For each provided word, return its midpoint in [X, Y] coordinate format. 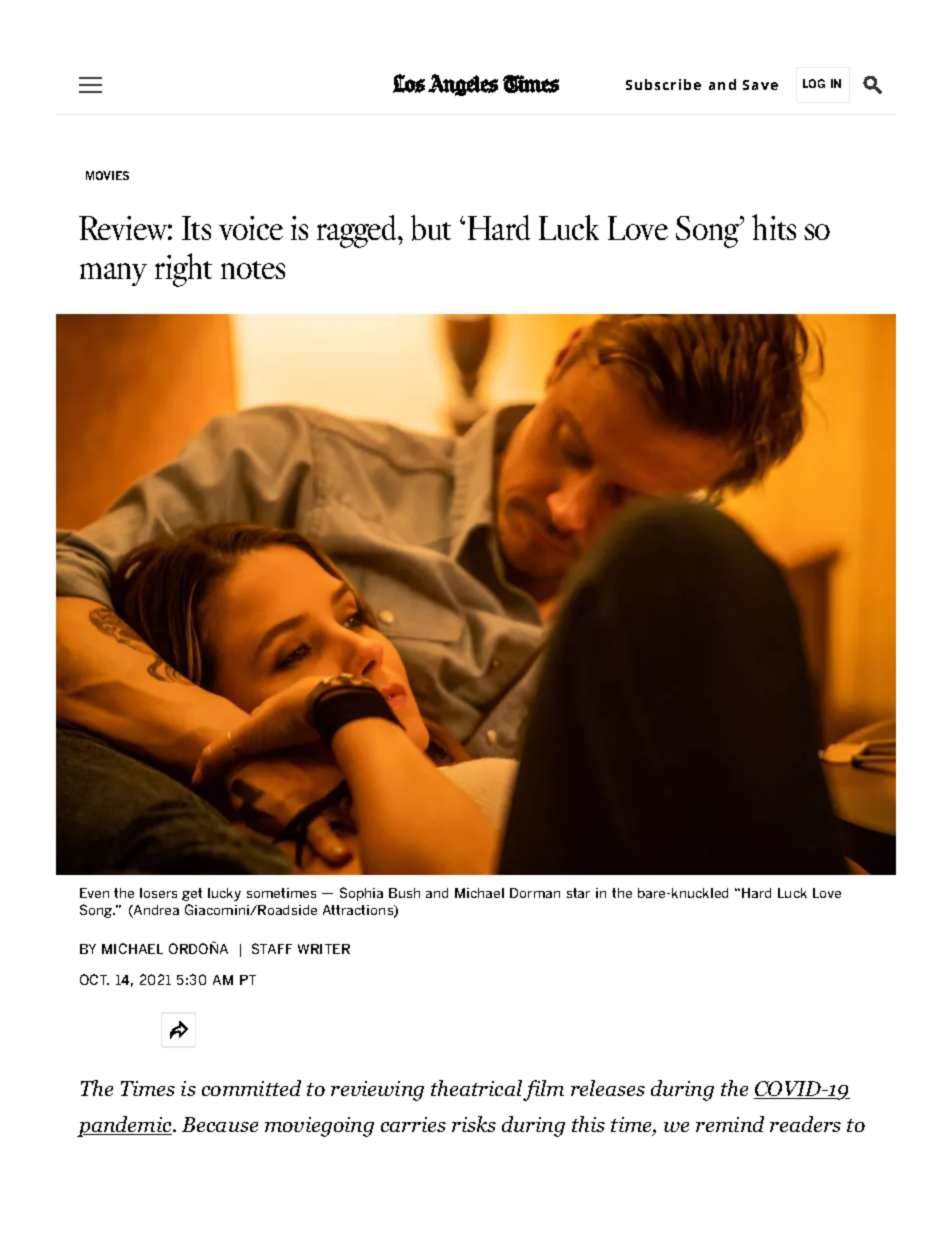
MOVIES [107, 175]
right [183, 270]
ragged [358, 231]
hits [774, 227]
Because [220, 1124]
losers [158, 893]
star [578, 893]
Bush [404, 893]
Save [760, 85]
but [431, 228]
